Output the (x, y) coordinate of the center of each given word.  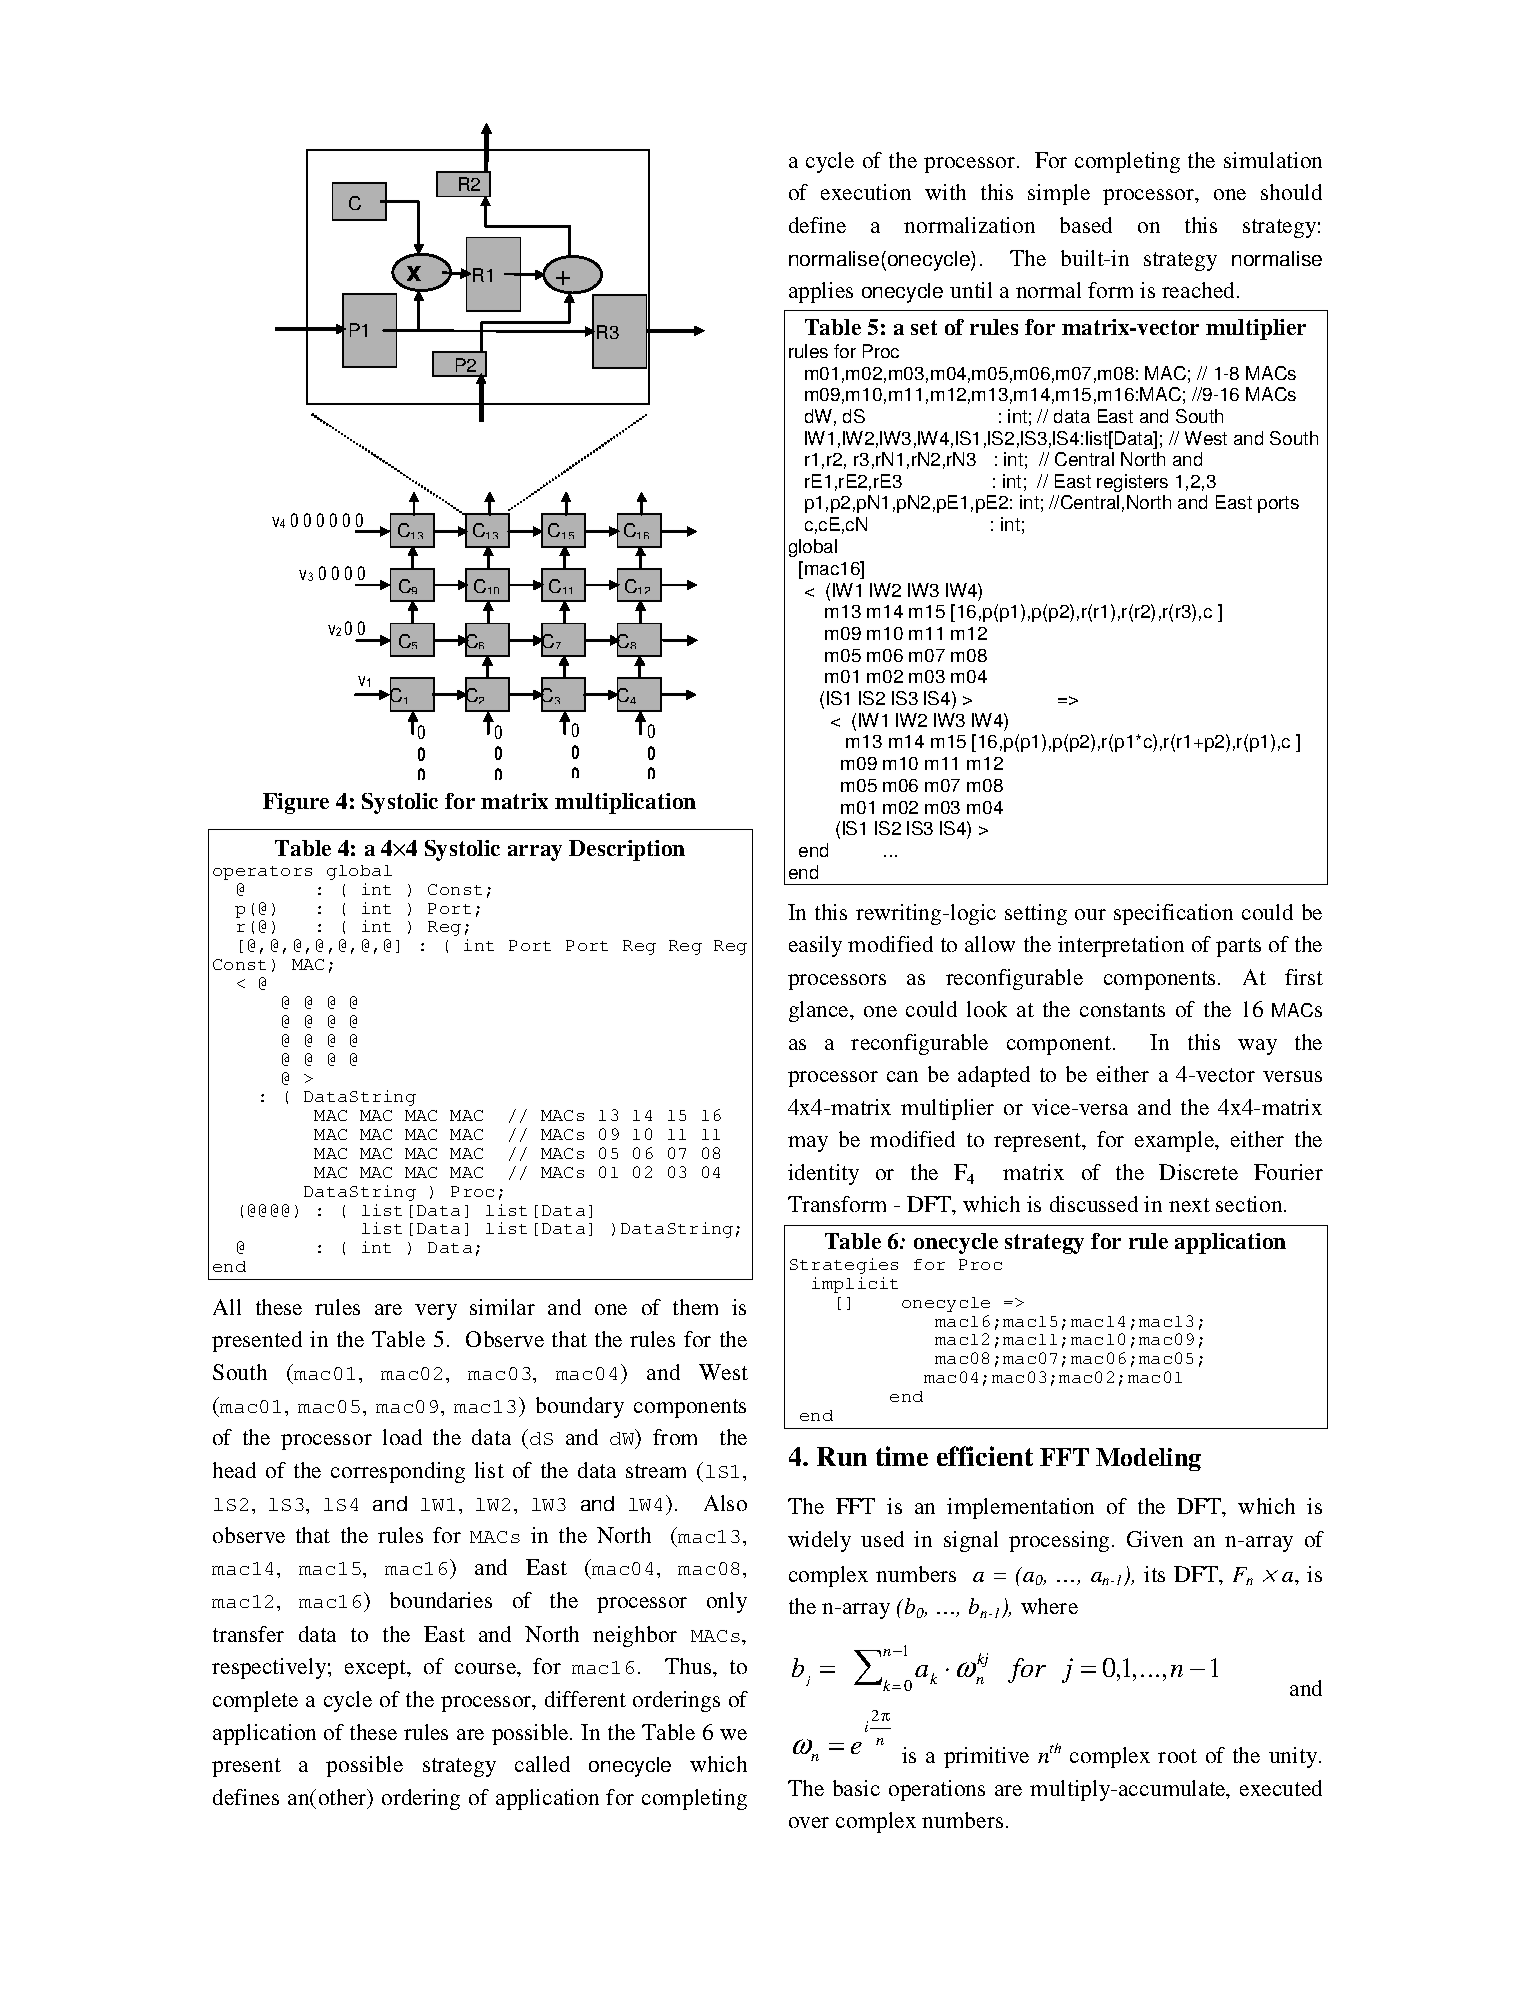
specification (1173, 914)
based (1086, 225)
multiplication (625, 803)
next (1189, 1205)
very (436, 1312)
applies (821, 292)
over (809, 1822)
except (377, 1669)
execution (866, 192)
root (1177, 1756)
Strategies (844, 1266)
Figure (296, 803)
